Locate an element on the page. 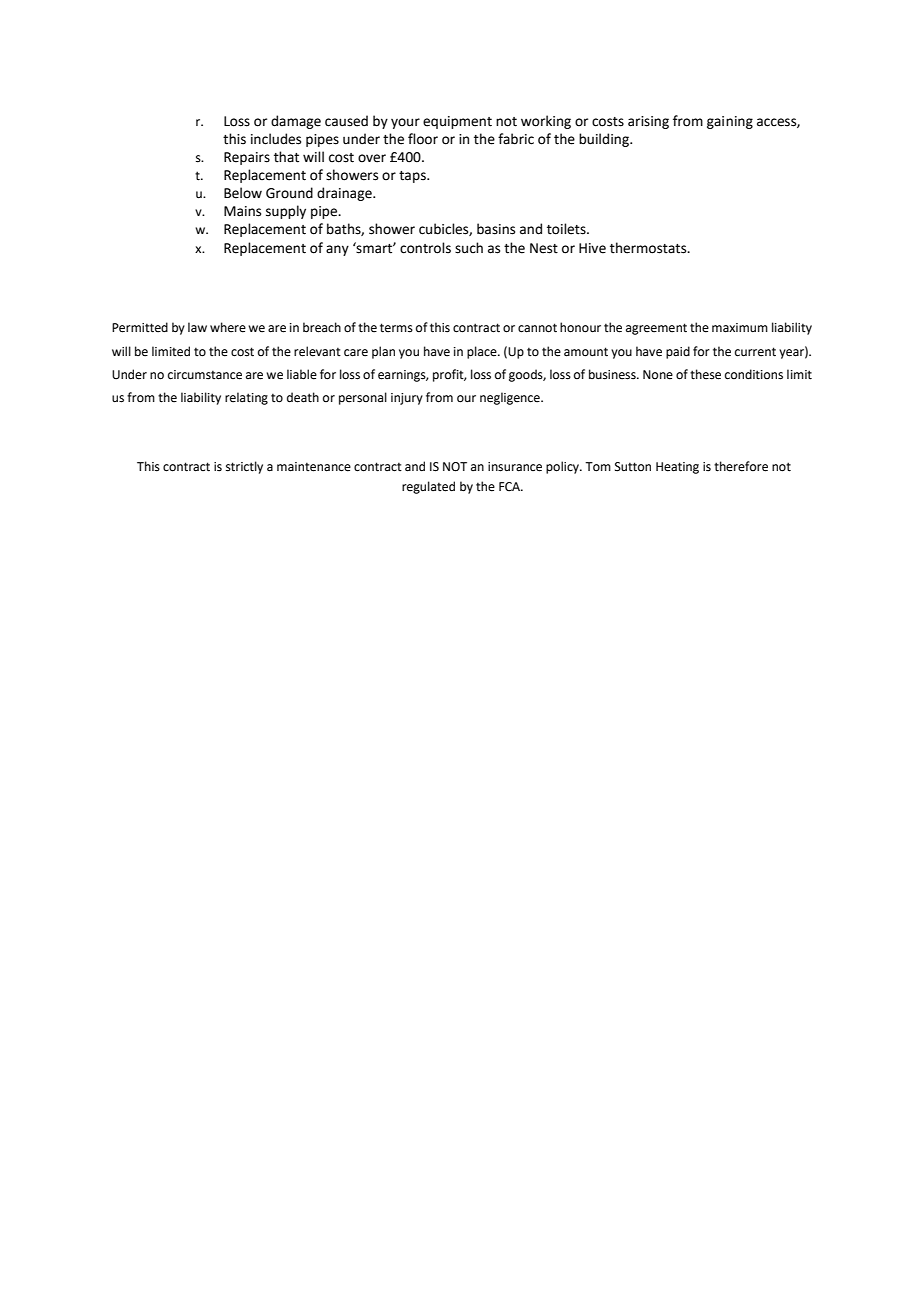 Image resolution: width=924 pixels, height=1307 pixels. regulated is located at coordinates (428, 487).
